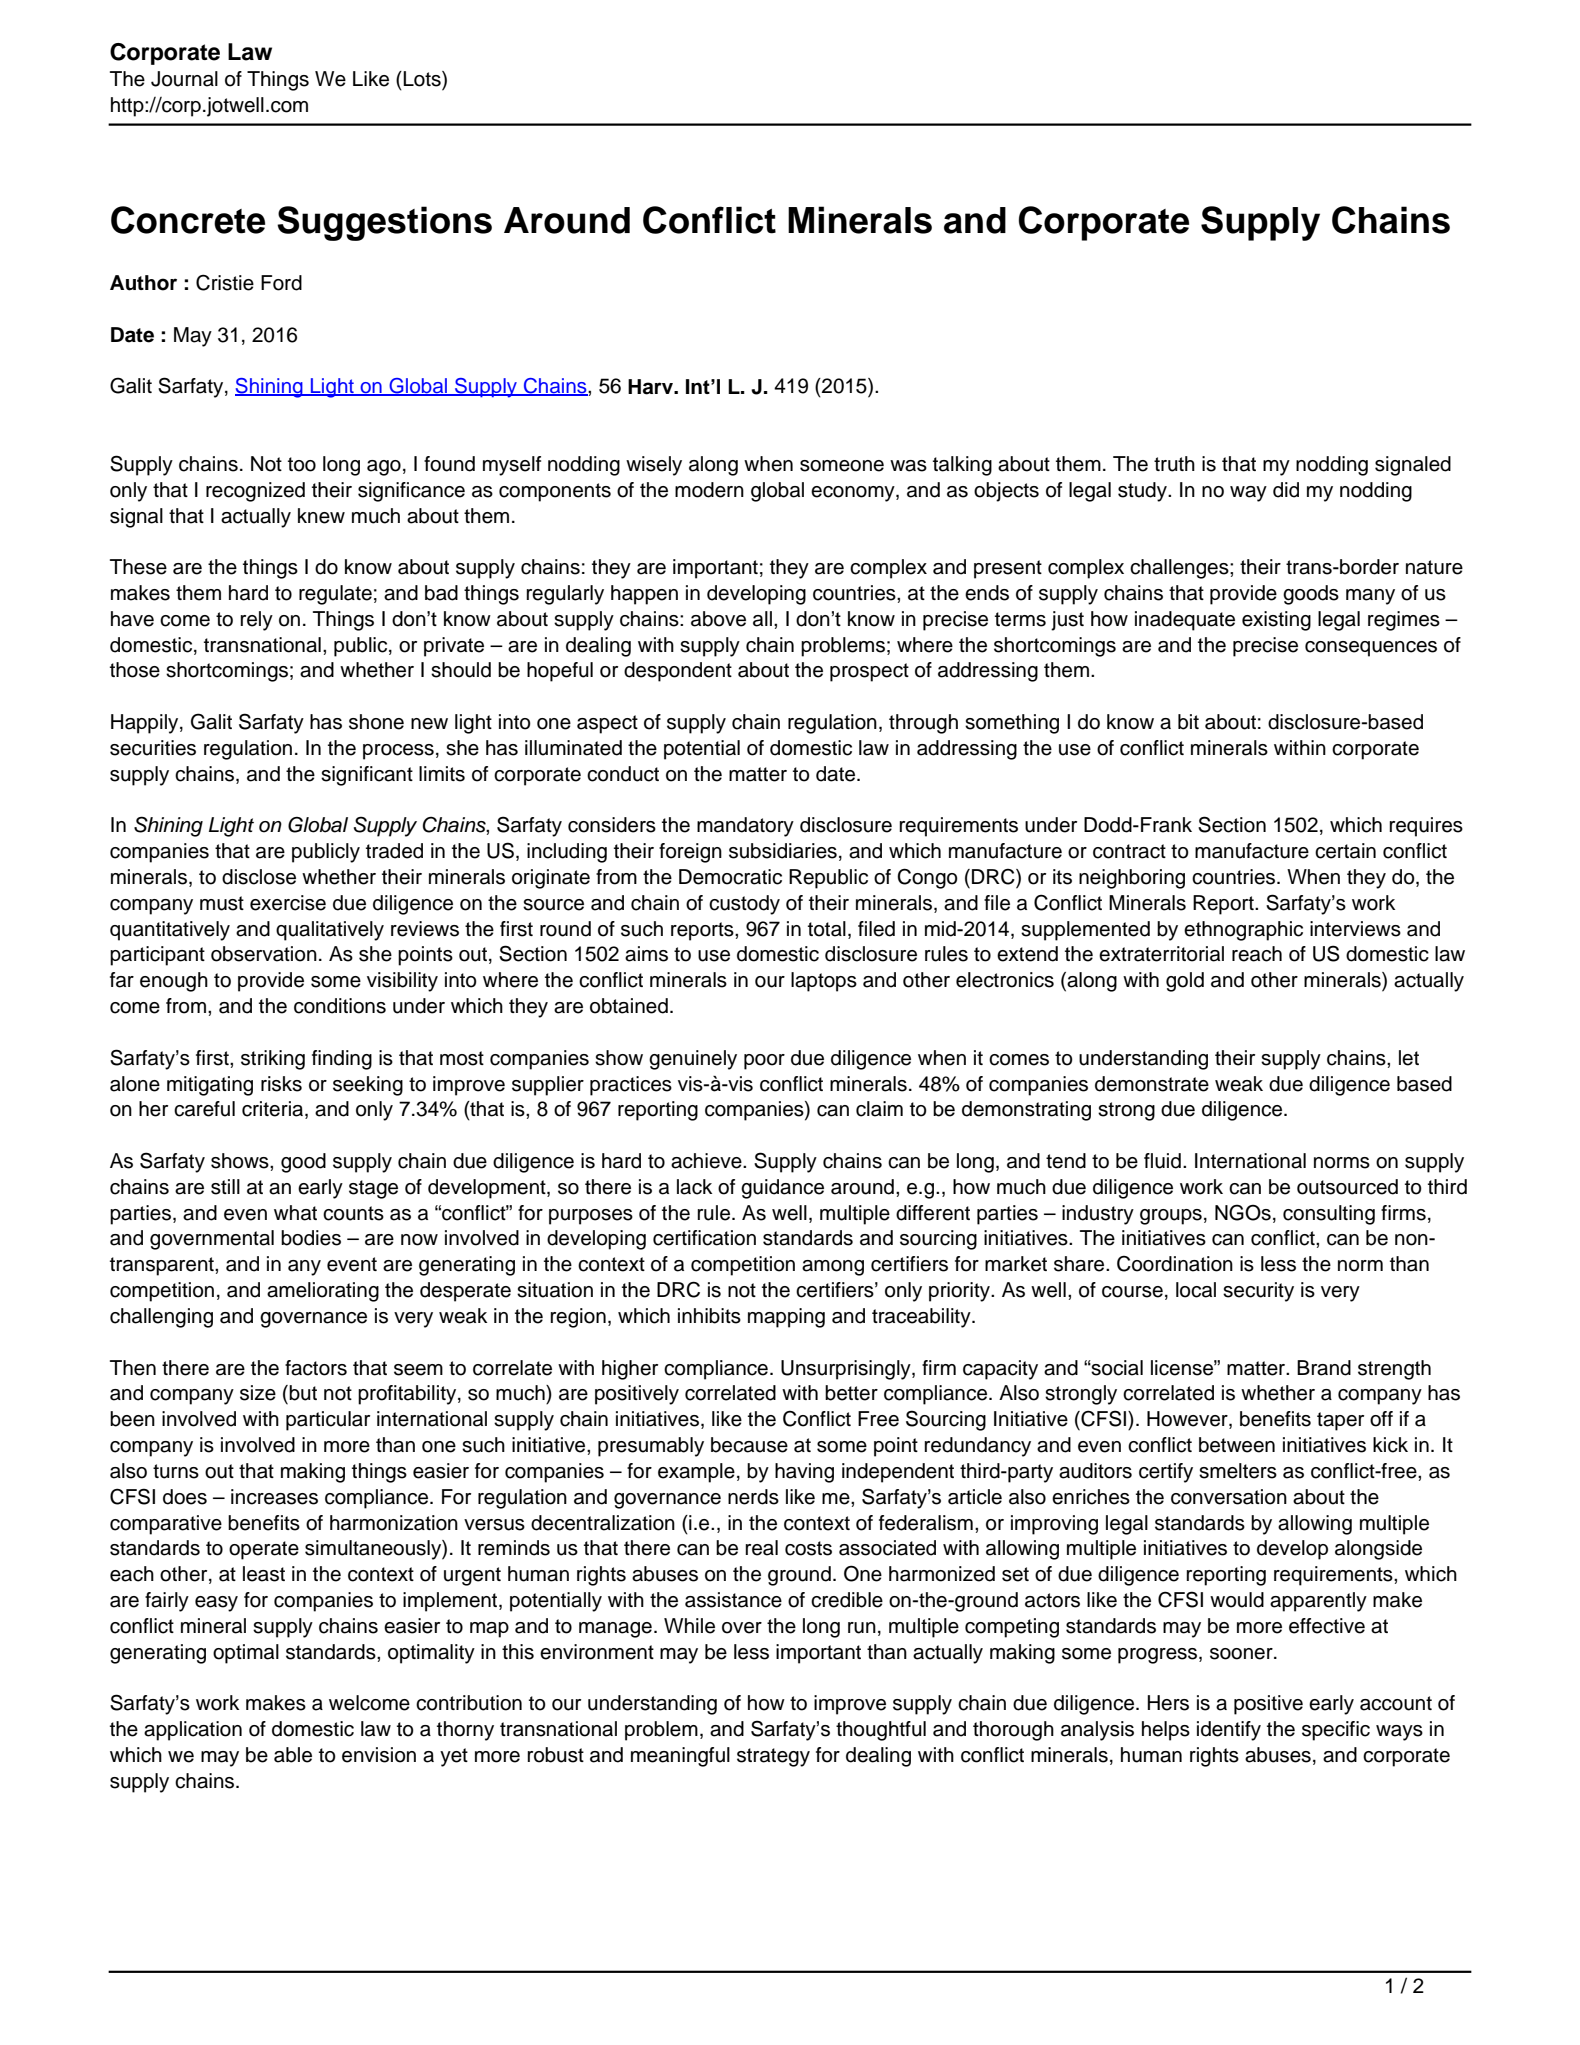 This image has height=2045, width=1580. What do you see at coordinates (423, 79) in the image?
I see `Lots` at bounding box center [423, 79].
